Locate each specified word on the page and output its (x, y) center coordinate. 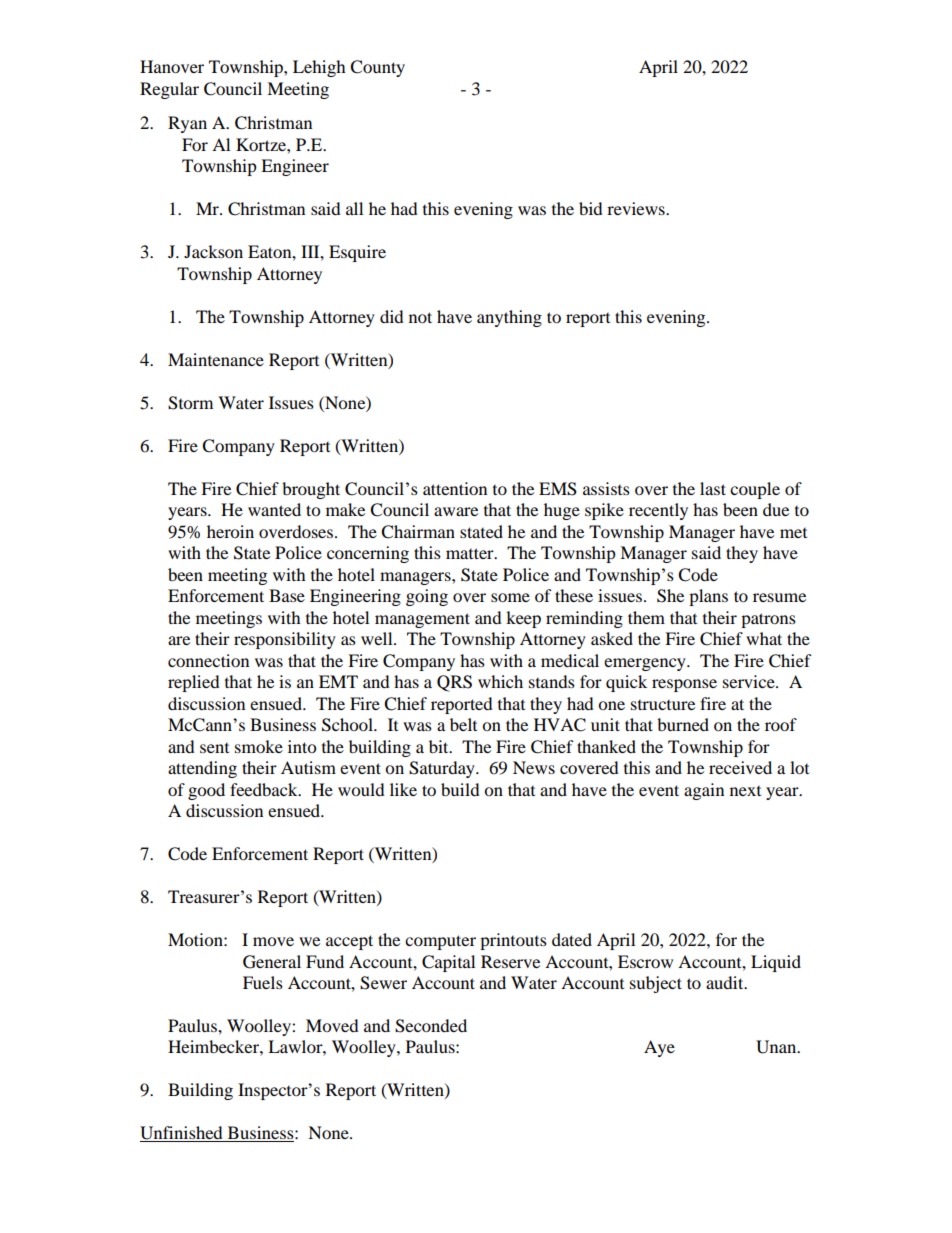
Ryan (187, 124)
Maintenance (216, 359)
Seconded (431, 1026)
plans (708, 597)
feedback (265, 789)
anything (509, 318)
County (377, 68)
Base (287, 595)
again (704, 791)
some (510, 597)
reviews (637, 208)
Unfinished (182, 1134)
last (713, 488)
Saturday (443, 769)
